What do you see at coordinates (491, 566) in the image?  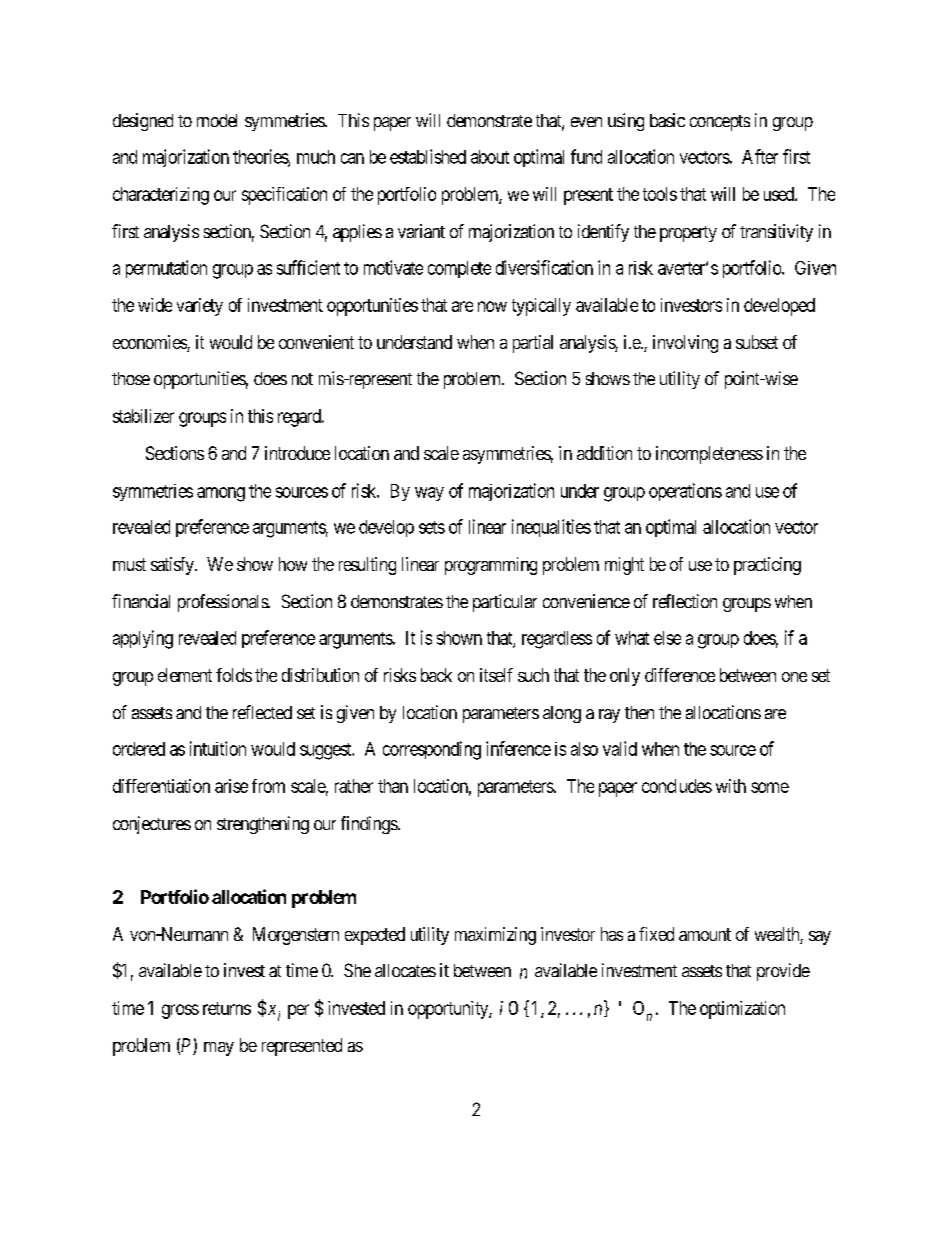 I see `programming` at bounding box center [491, 566].
